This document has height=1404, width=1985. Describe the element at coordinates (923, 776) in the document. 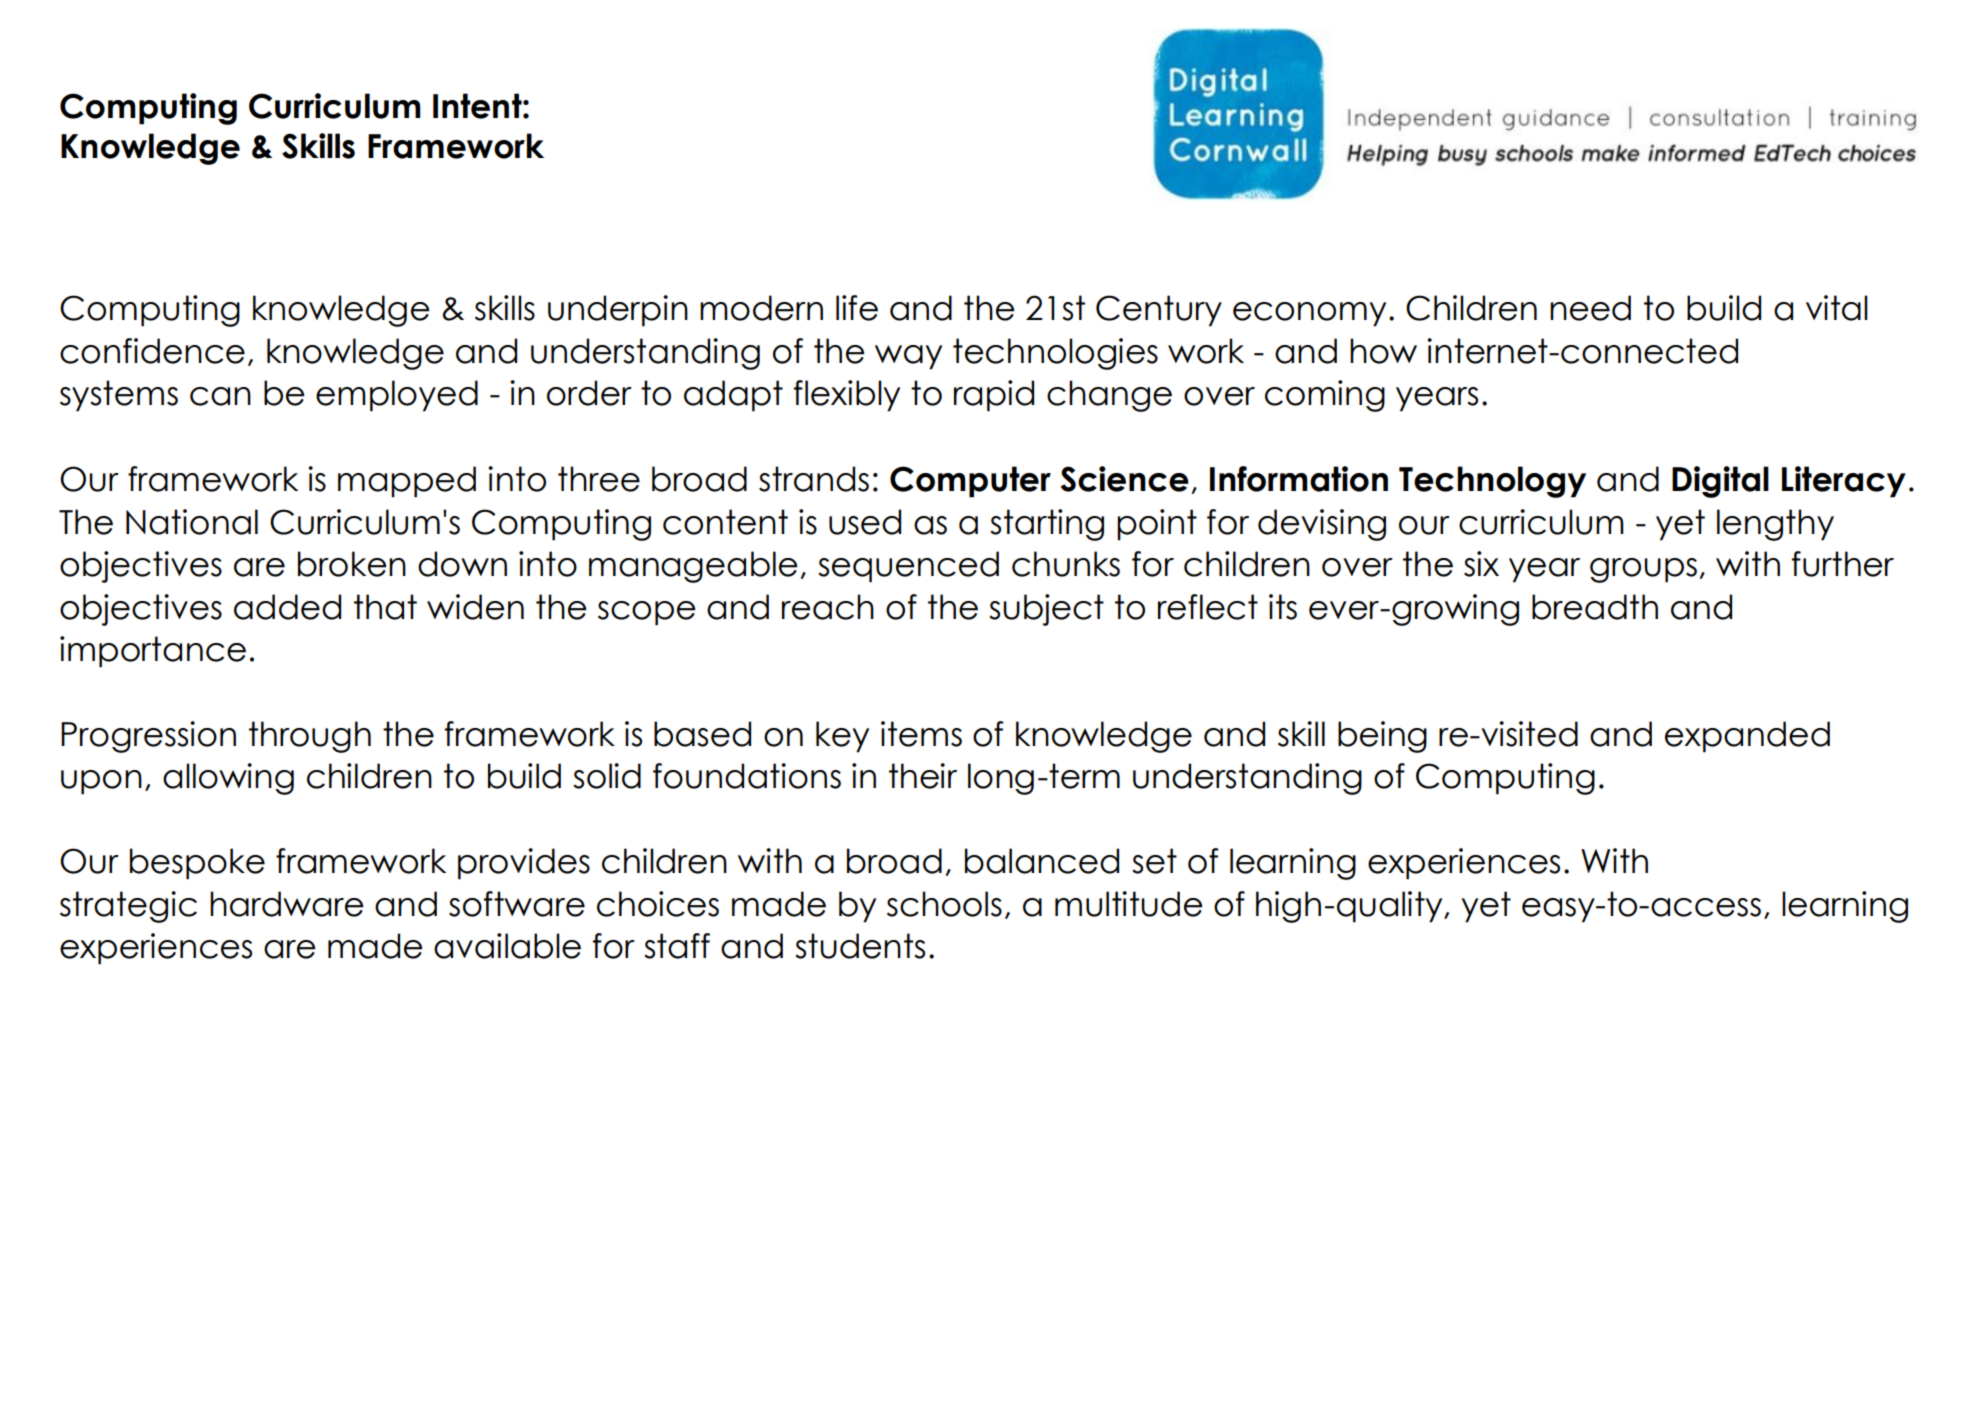

I see `their` at that location.
